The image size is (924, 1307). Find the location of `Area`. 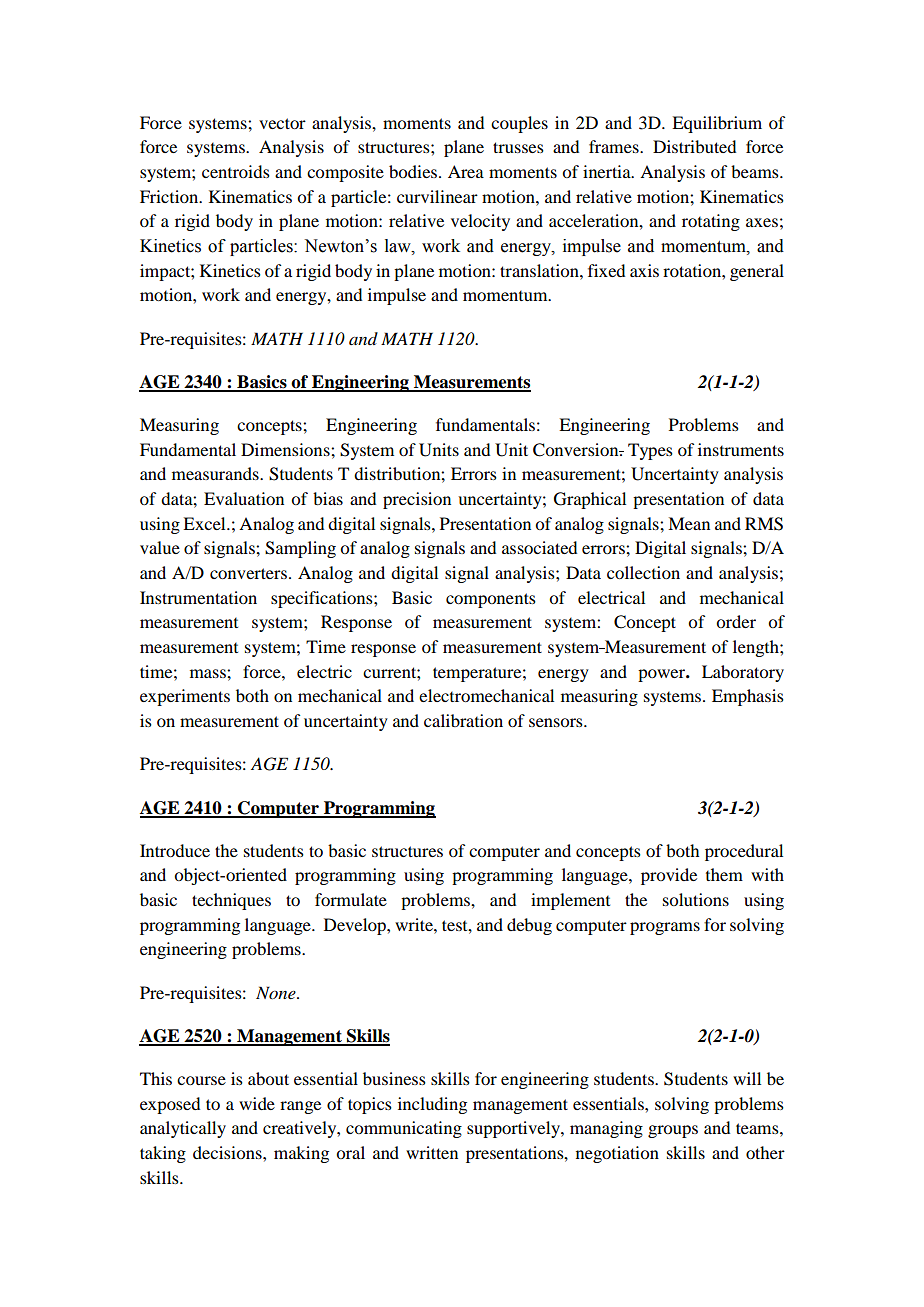

Area is located at coordinates (466, 171).
